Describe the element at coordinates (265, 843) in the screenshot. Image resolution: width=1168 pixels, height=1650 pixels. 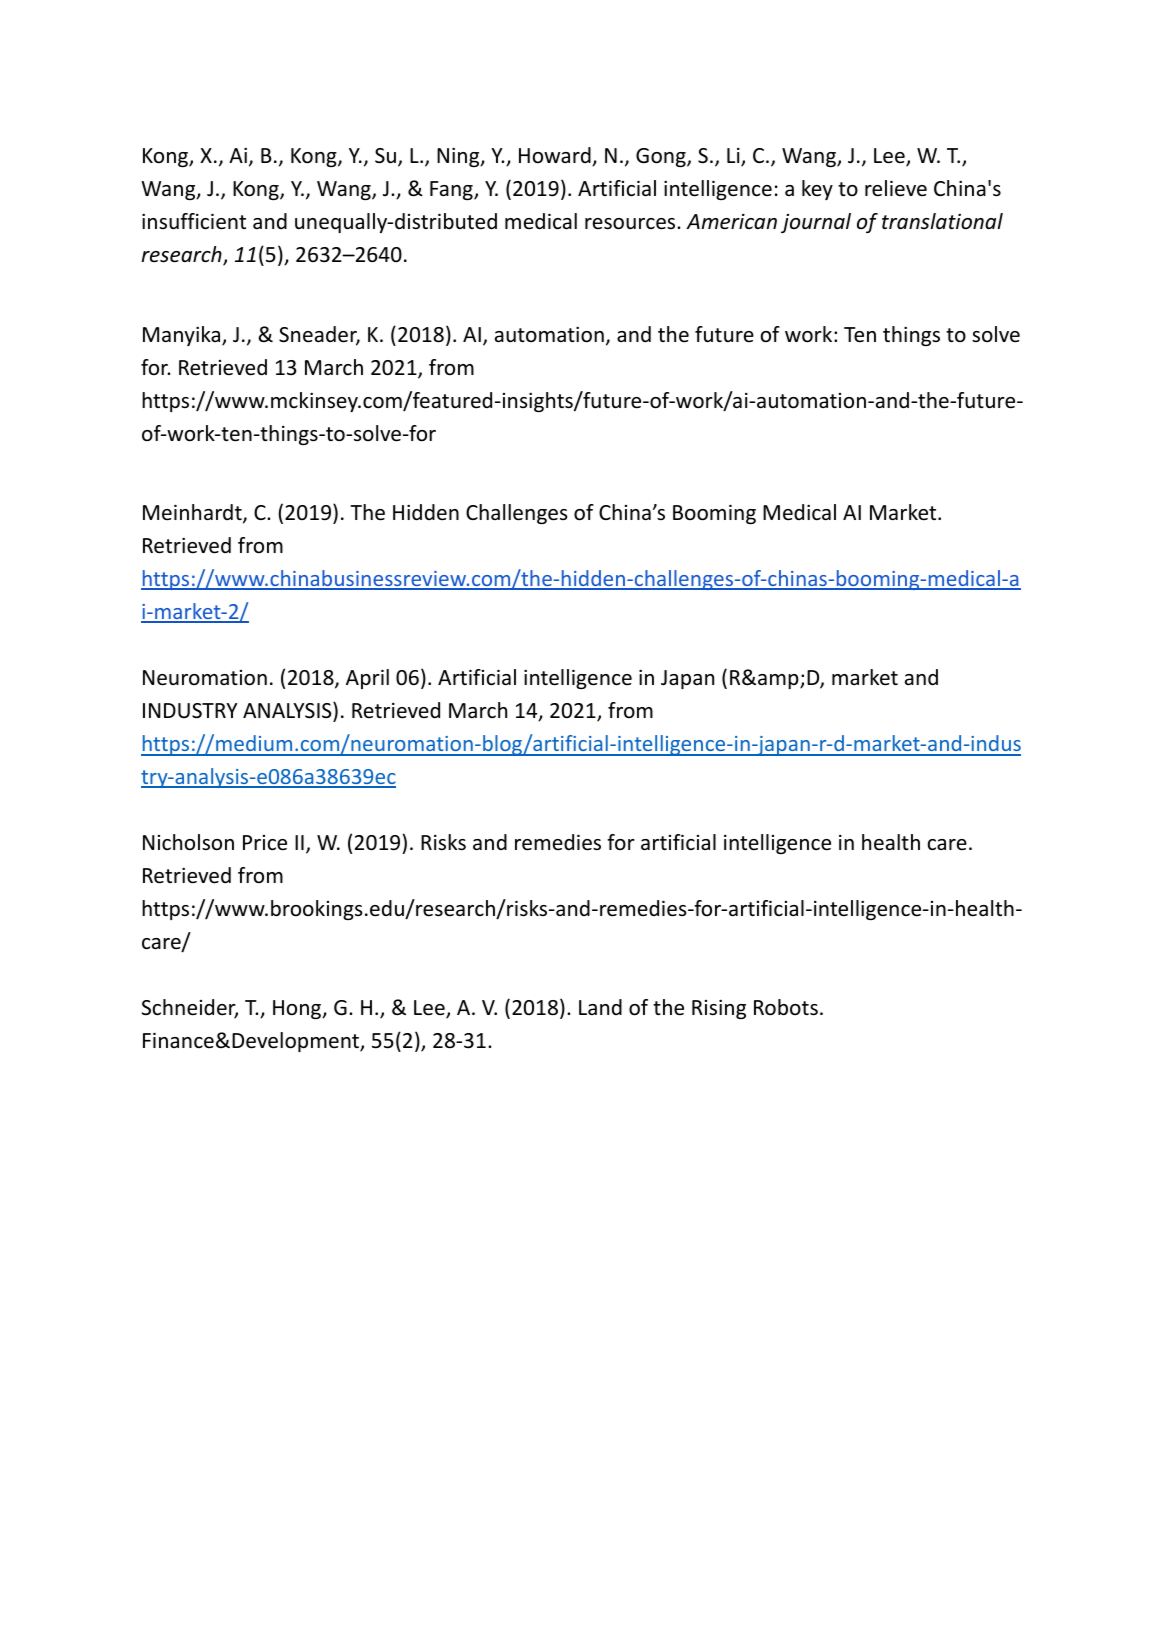
I see `Price` at that location.
